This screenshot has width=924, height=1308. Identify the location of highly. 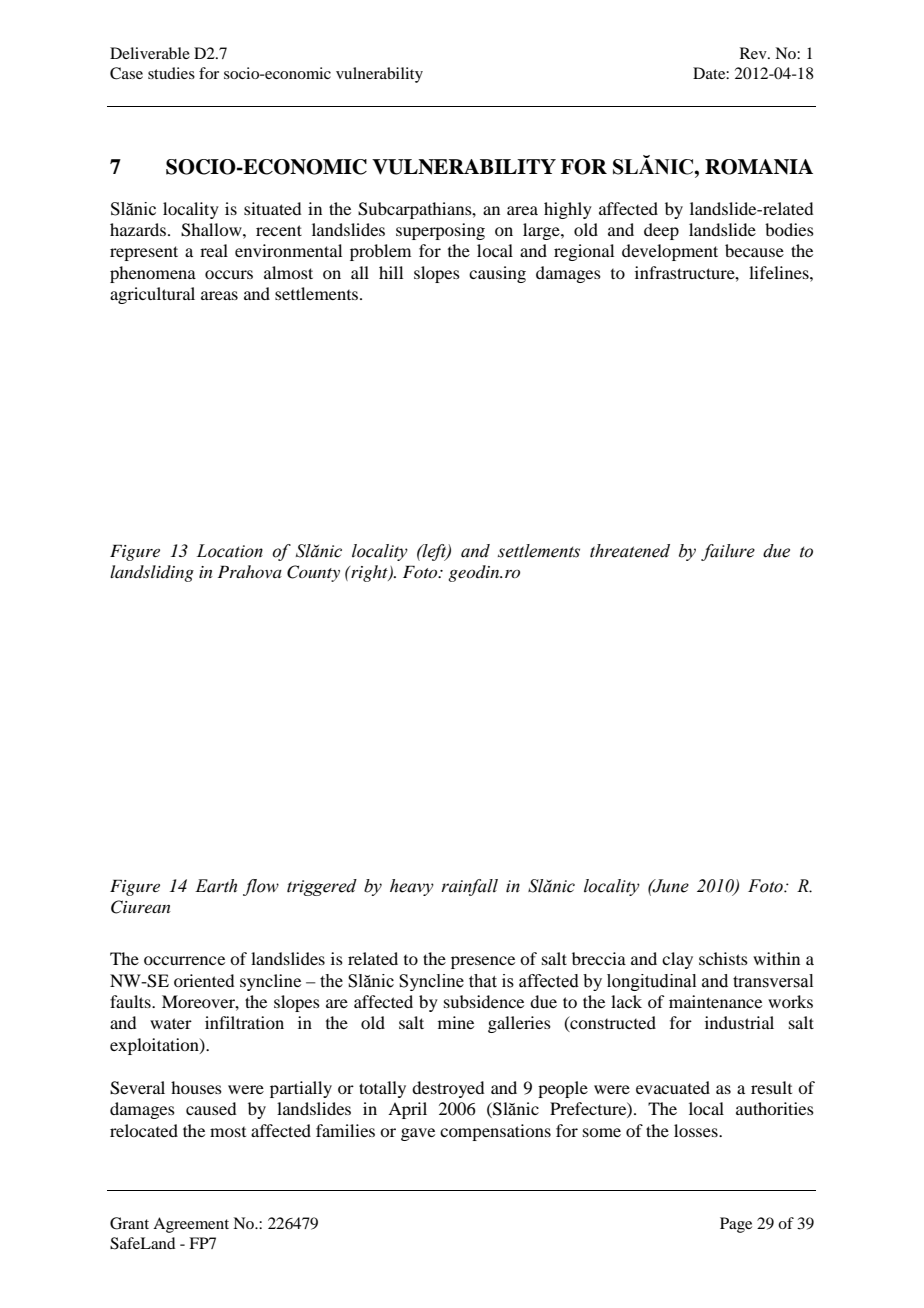
(568, 210).
